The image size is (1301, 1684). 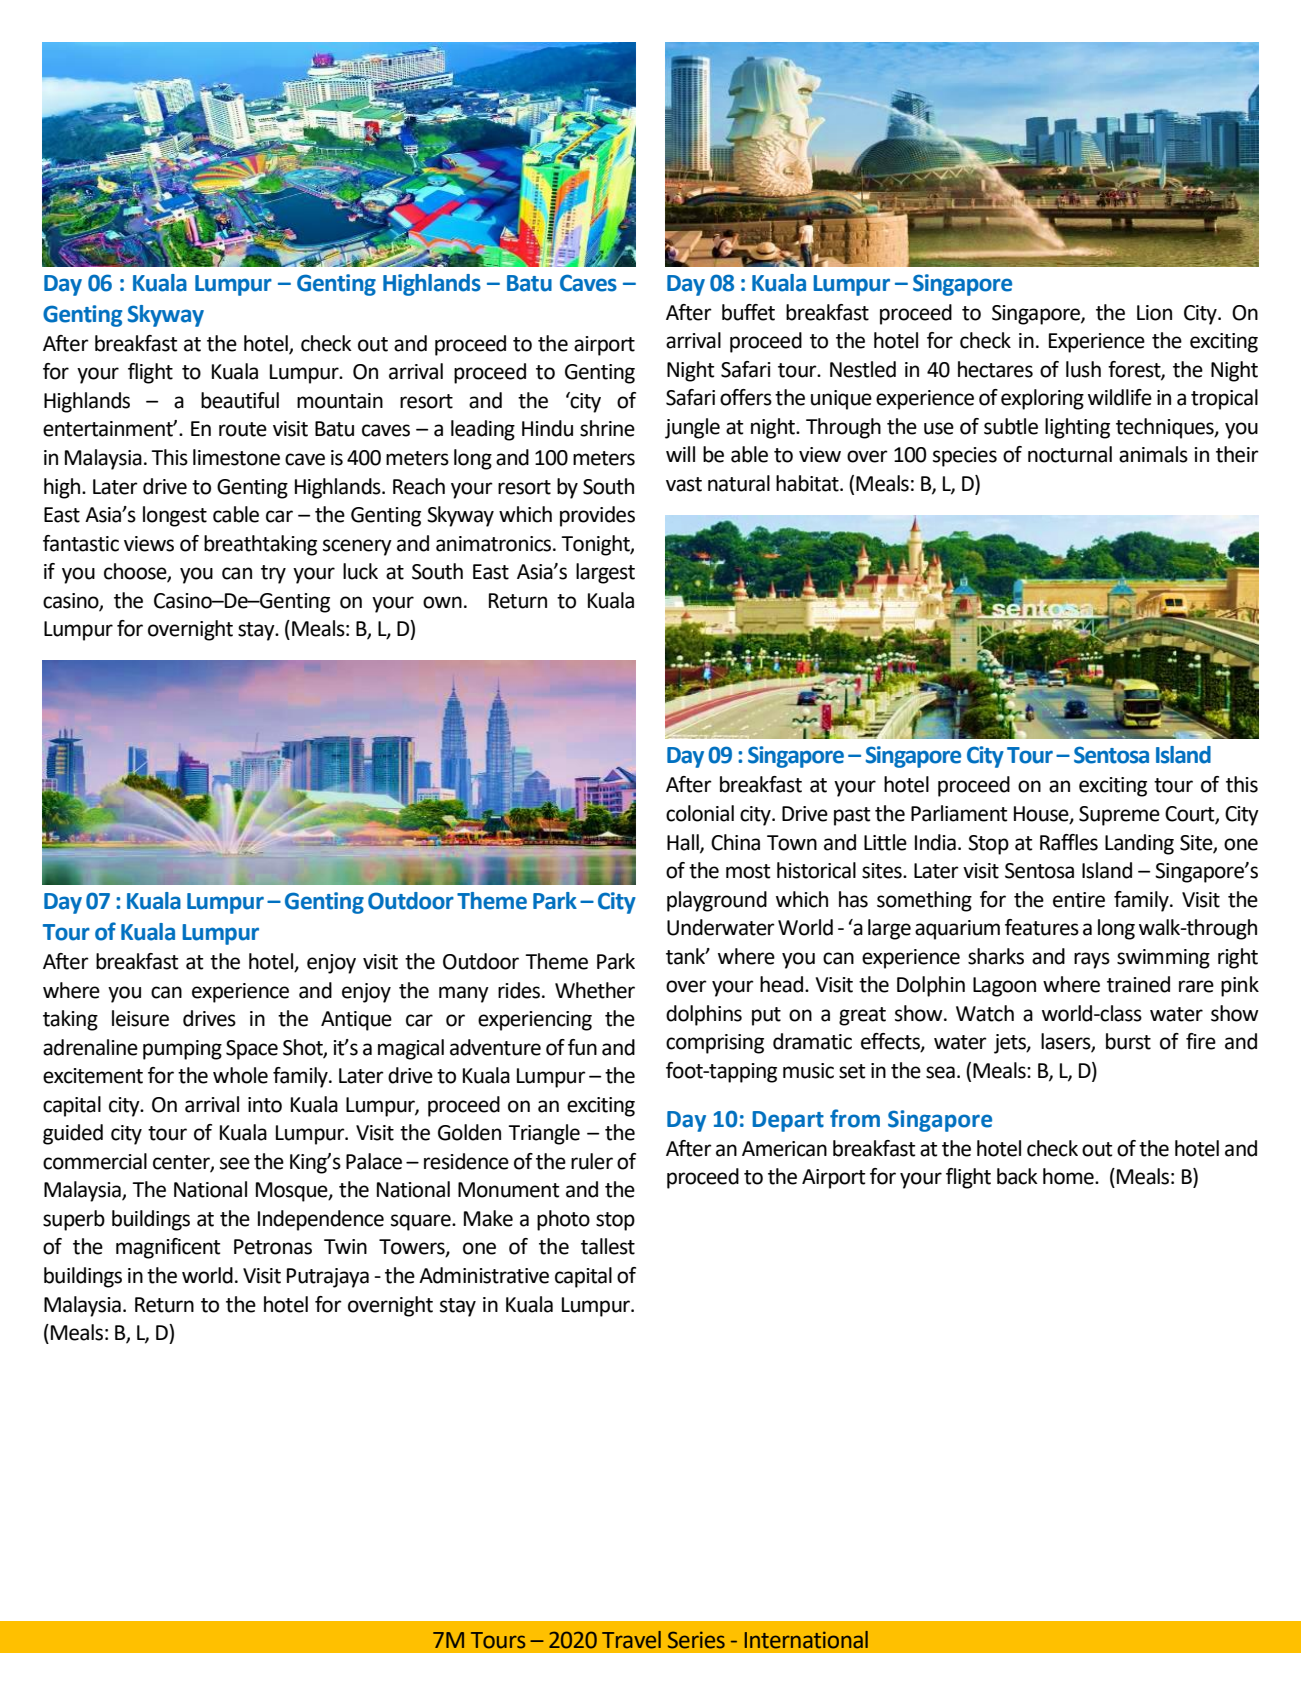 What do you see at coordinates (1017, 1176) in the screenshot?
I see `back` at bounding box center [1017, 1176].
